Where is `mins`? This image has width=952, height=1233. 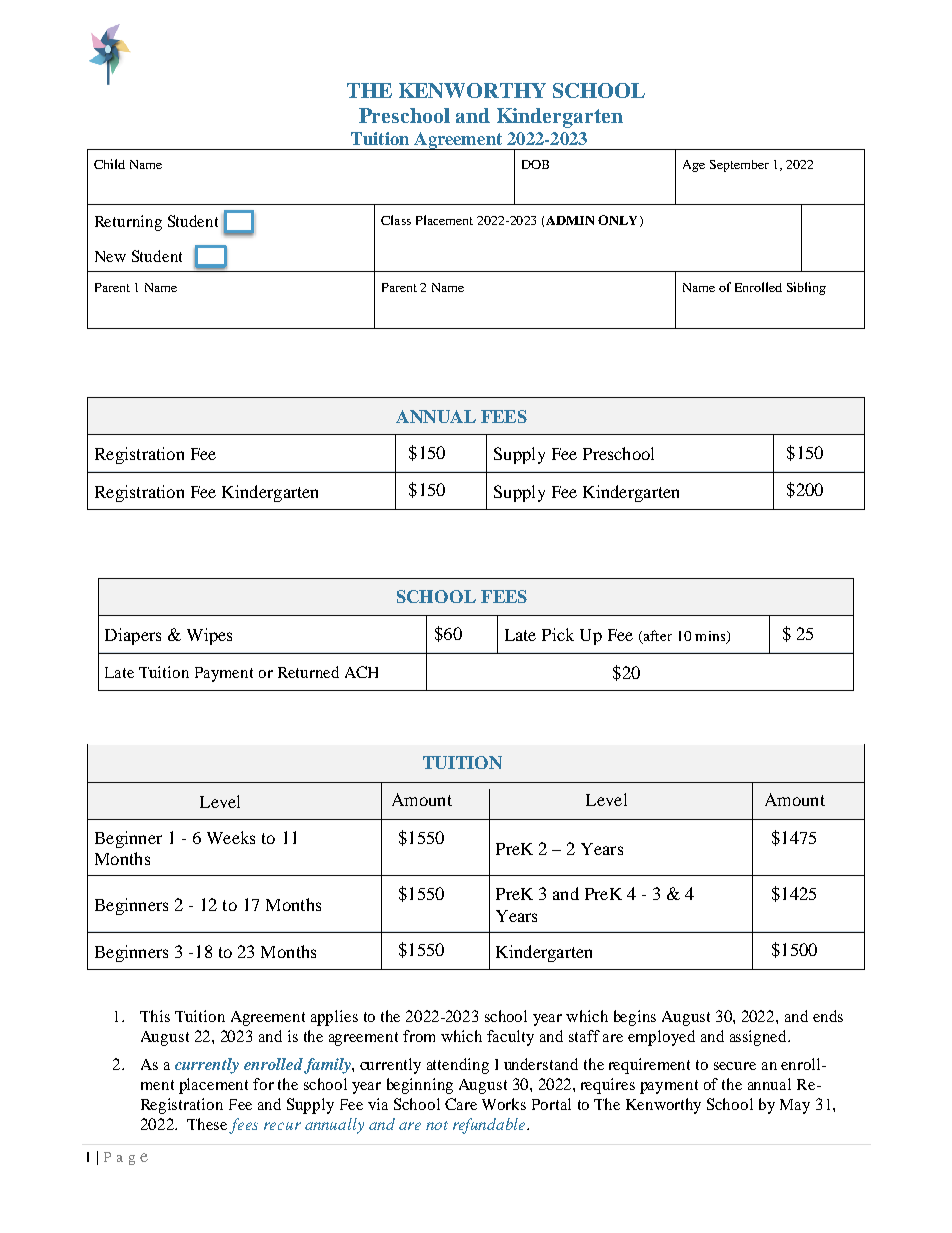
mins is located at coordinates (711, 637).
